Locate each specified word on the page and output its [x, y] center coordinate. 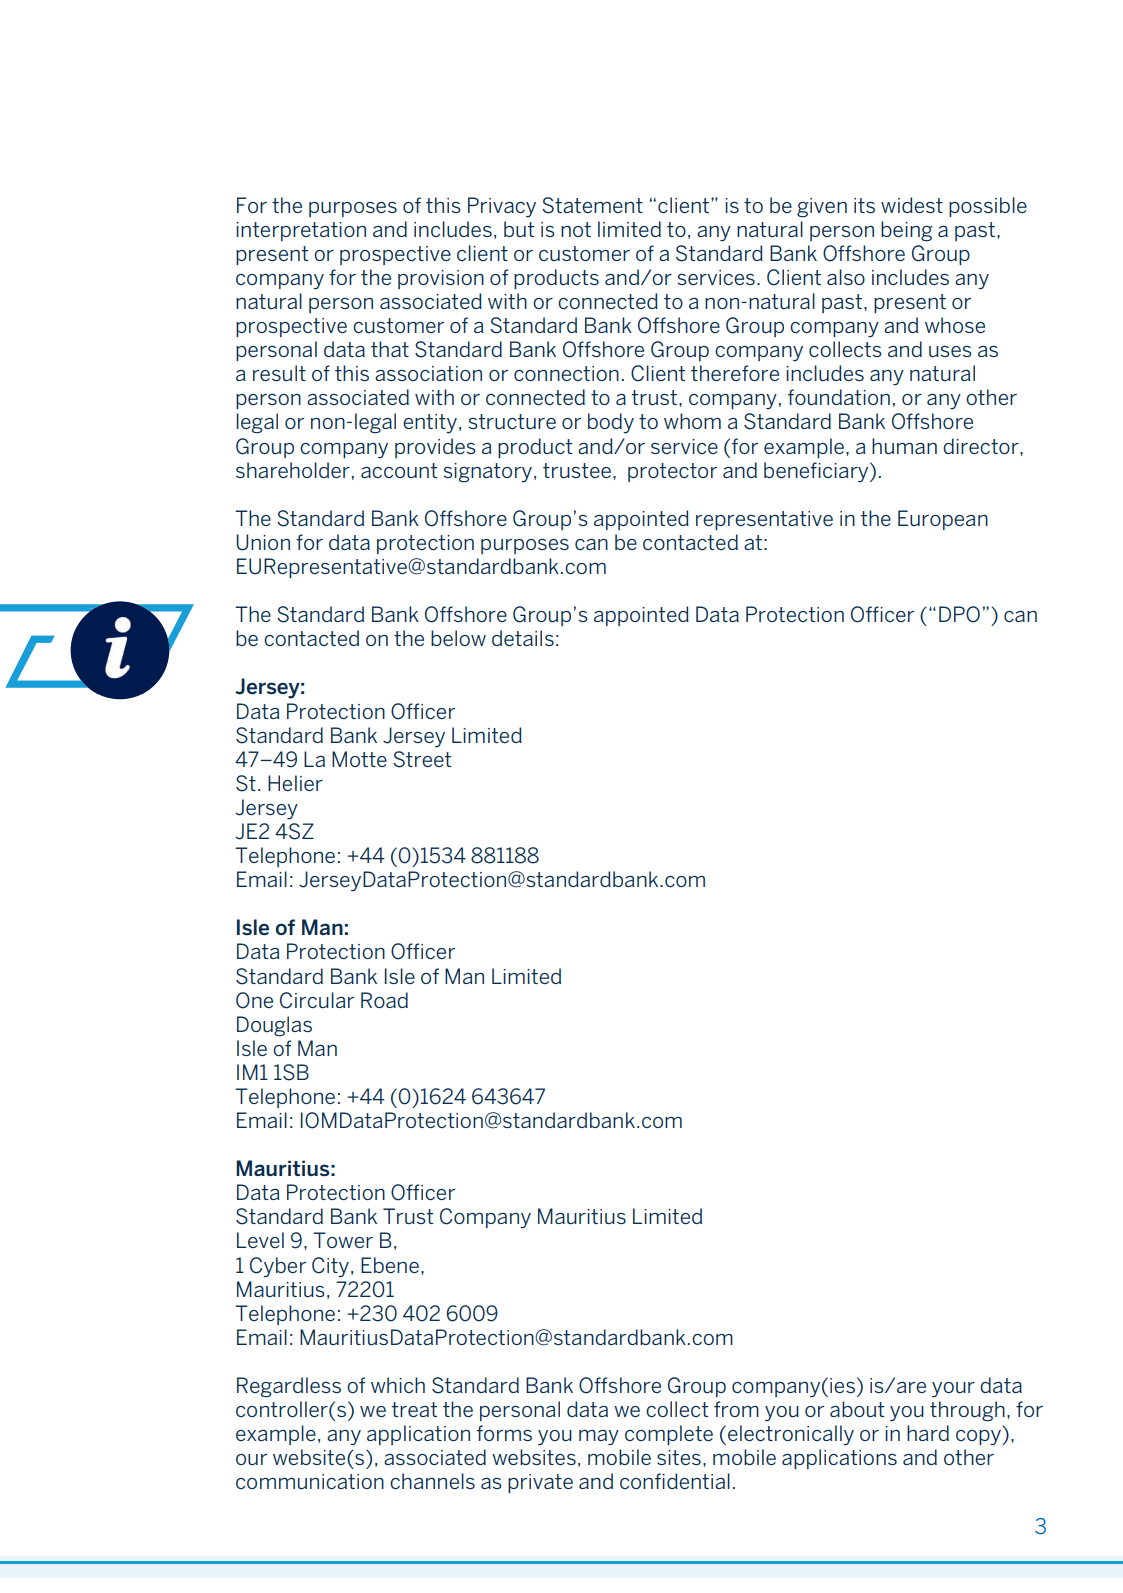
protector [672, 472]
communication [310, 1481]
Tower [343, 1240]
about [857, 1409]
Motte [359, 759]
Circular [317, 1000]
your [953, 1390]
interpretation [301, 231]
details [523, 638]
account [399, 470]
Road [384, 1000]
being [907, 231]
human [904, 446]
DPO [959, 614]
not [576, 229]
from [736, 1409]
